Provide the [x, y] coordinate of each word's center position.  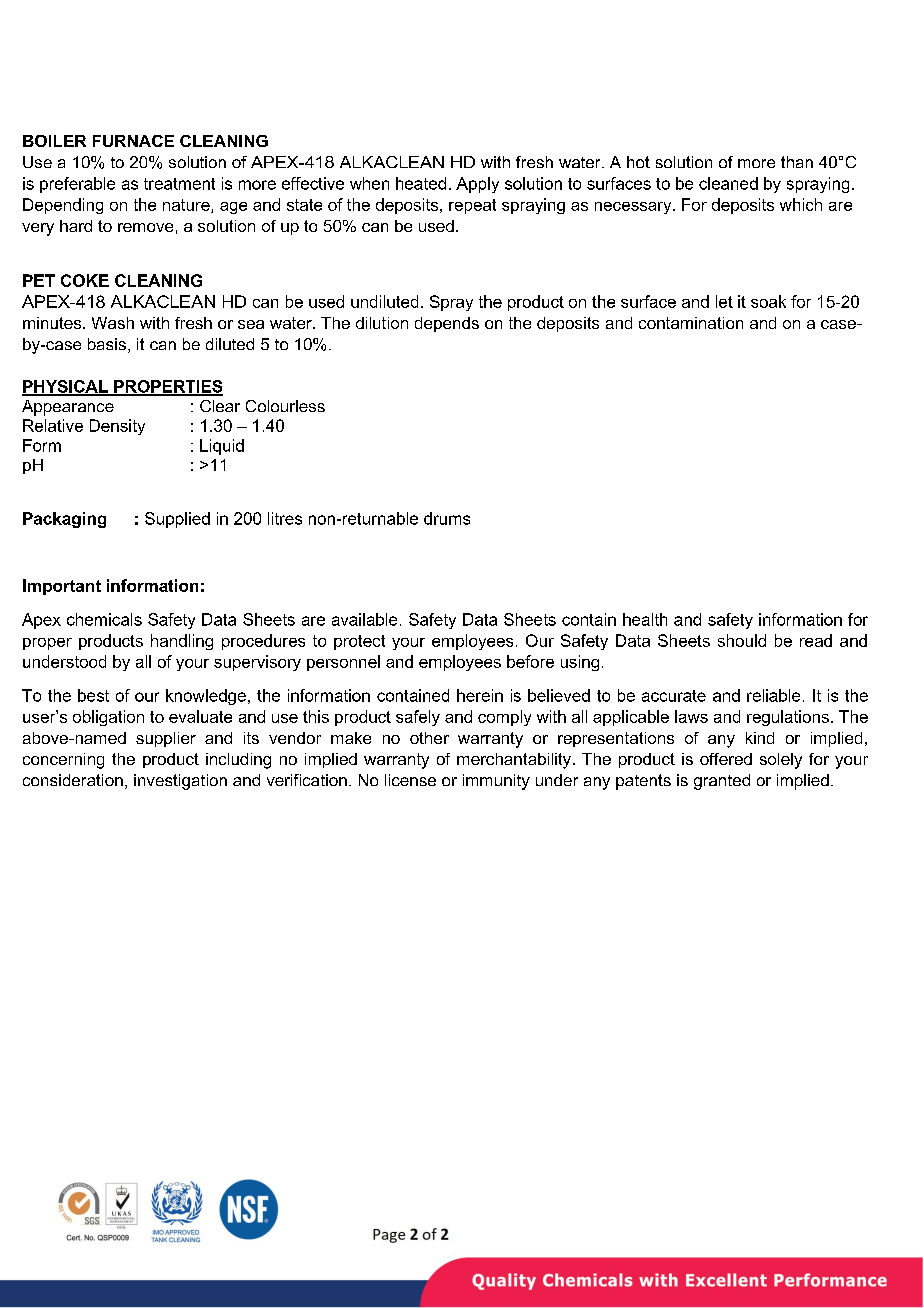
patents [643, 782]
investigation [180, 782]
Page [389, 1236]
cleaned [728, 183]
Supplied [177, 520]
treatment [179, 184]
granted [722, 782]
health [645, 619]
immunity [496, 782]
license [410, 780]
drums [447, 518]
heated [421, 183]
